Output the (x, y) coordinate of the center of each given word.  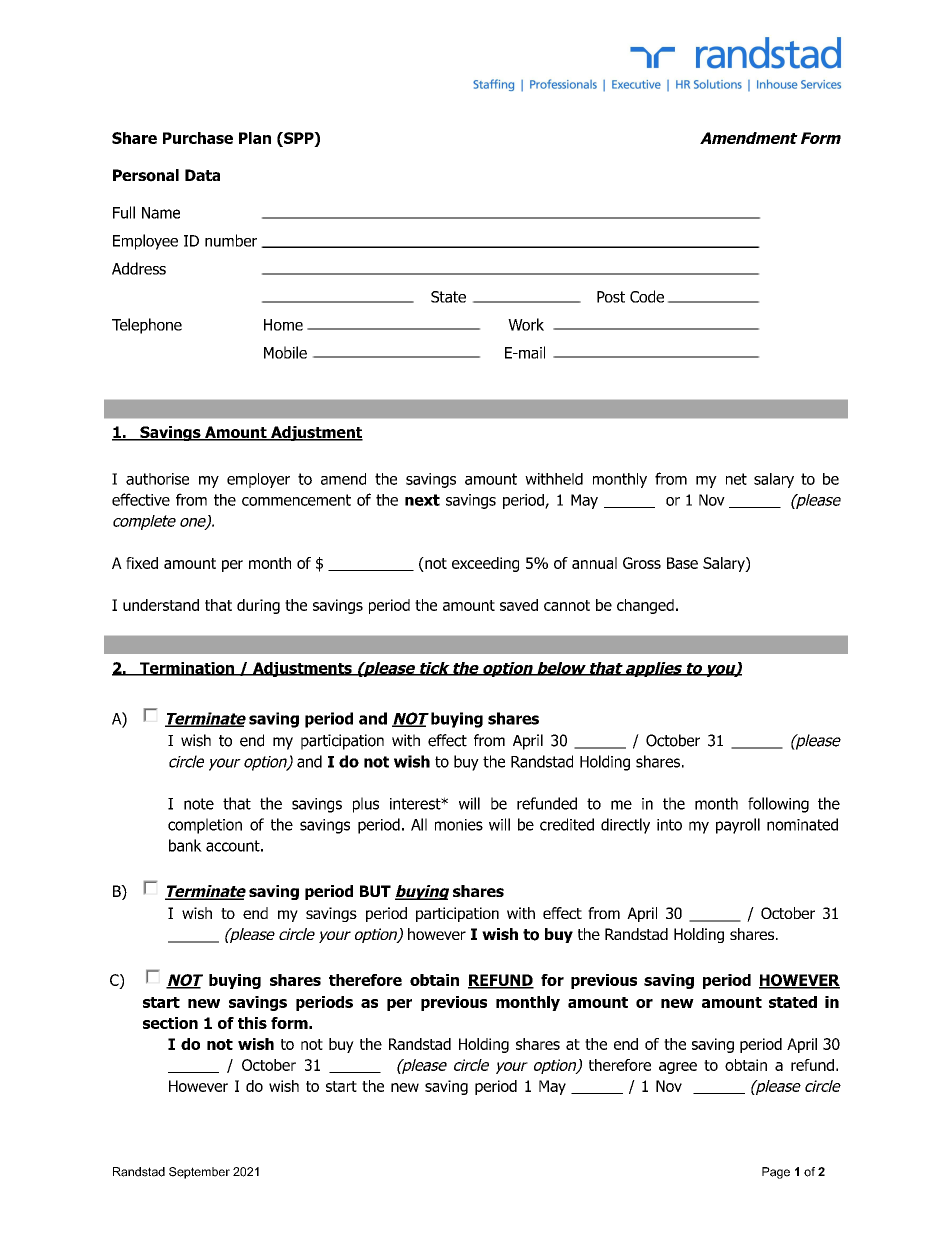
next (422, 500)
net (736, 479)
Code (647, 296)
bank (185, 845)
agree (678, 1068)
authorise (157, 479)
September (199, 1173)
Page (776, 1173)
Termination (187, 669)
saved (519, 605)
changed (645, 606)
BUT (375, 891)
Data (202, 175)
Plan (255, 138)
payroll (738, 826)
